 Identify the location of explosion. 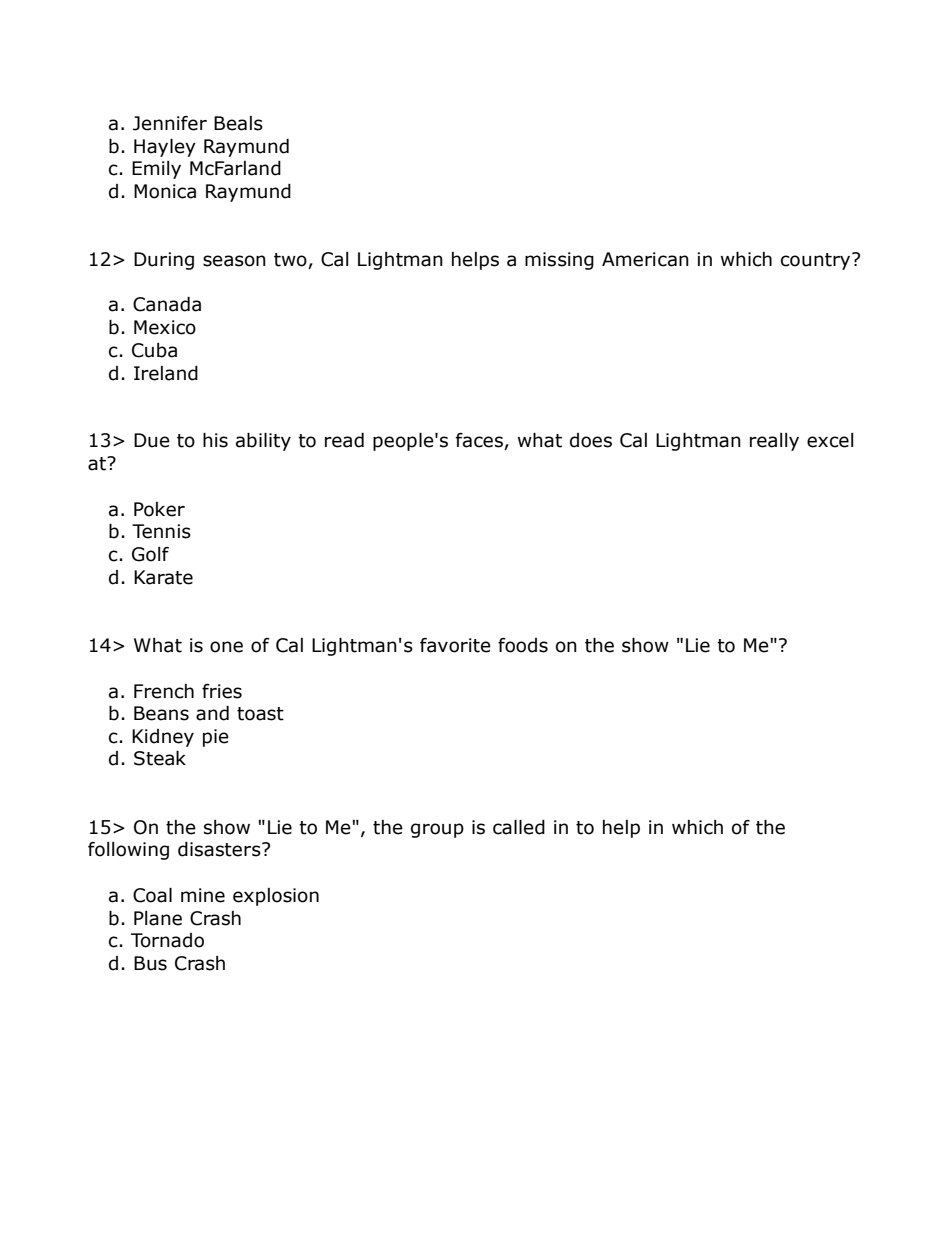
(276, 897).
